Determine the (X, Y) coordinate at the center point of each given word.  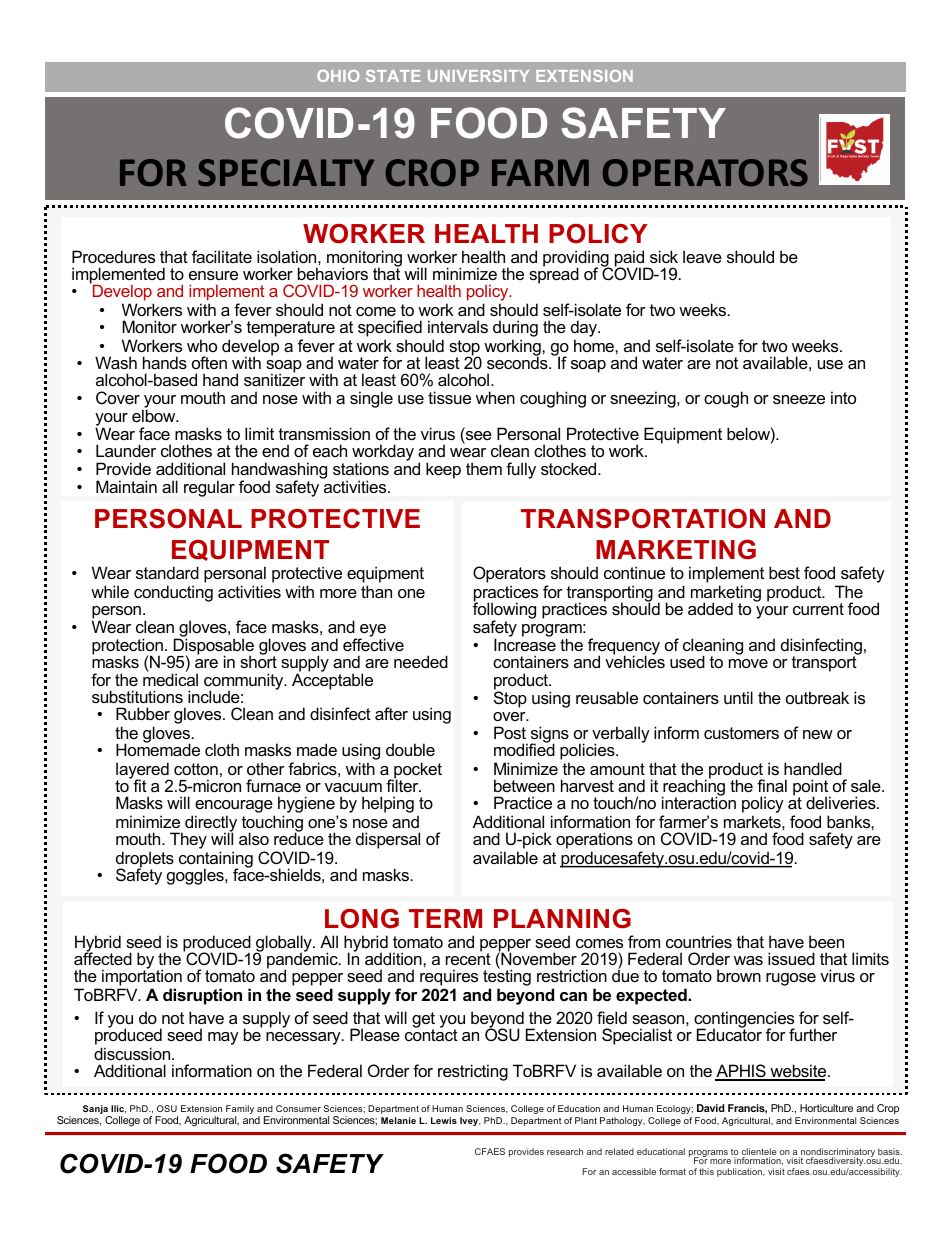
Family (240, 1111)
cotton (196, 769)
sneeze (799, 399)
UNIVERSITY (478, 76)
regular (209, 488)
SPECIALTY (286, 173)
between (524, 785)
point (812, 789)
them (484, 468)
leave (702, 256)
